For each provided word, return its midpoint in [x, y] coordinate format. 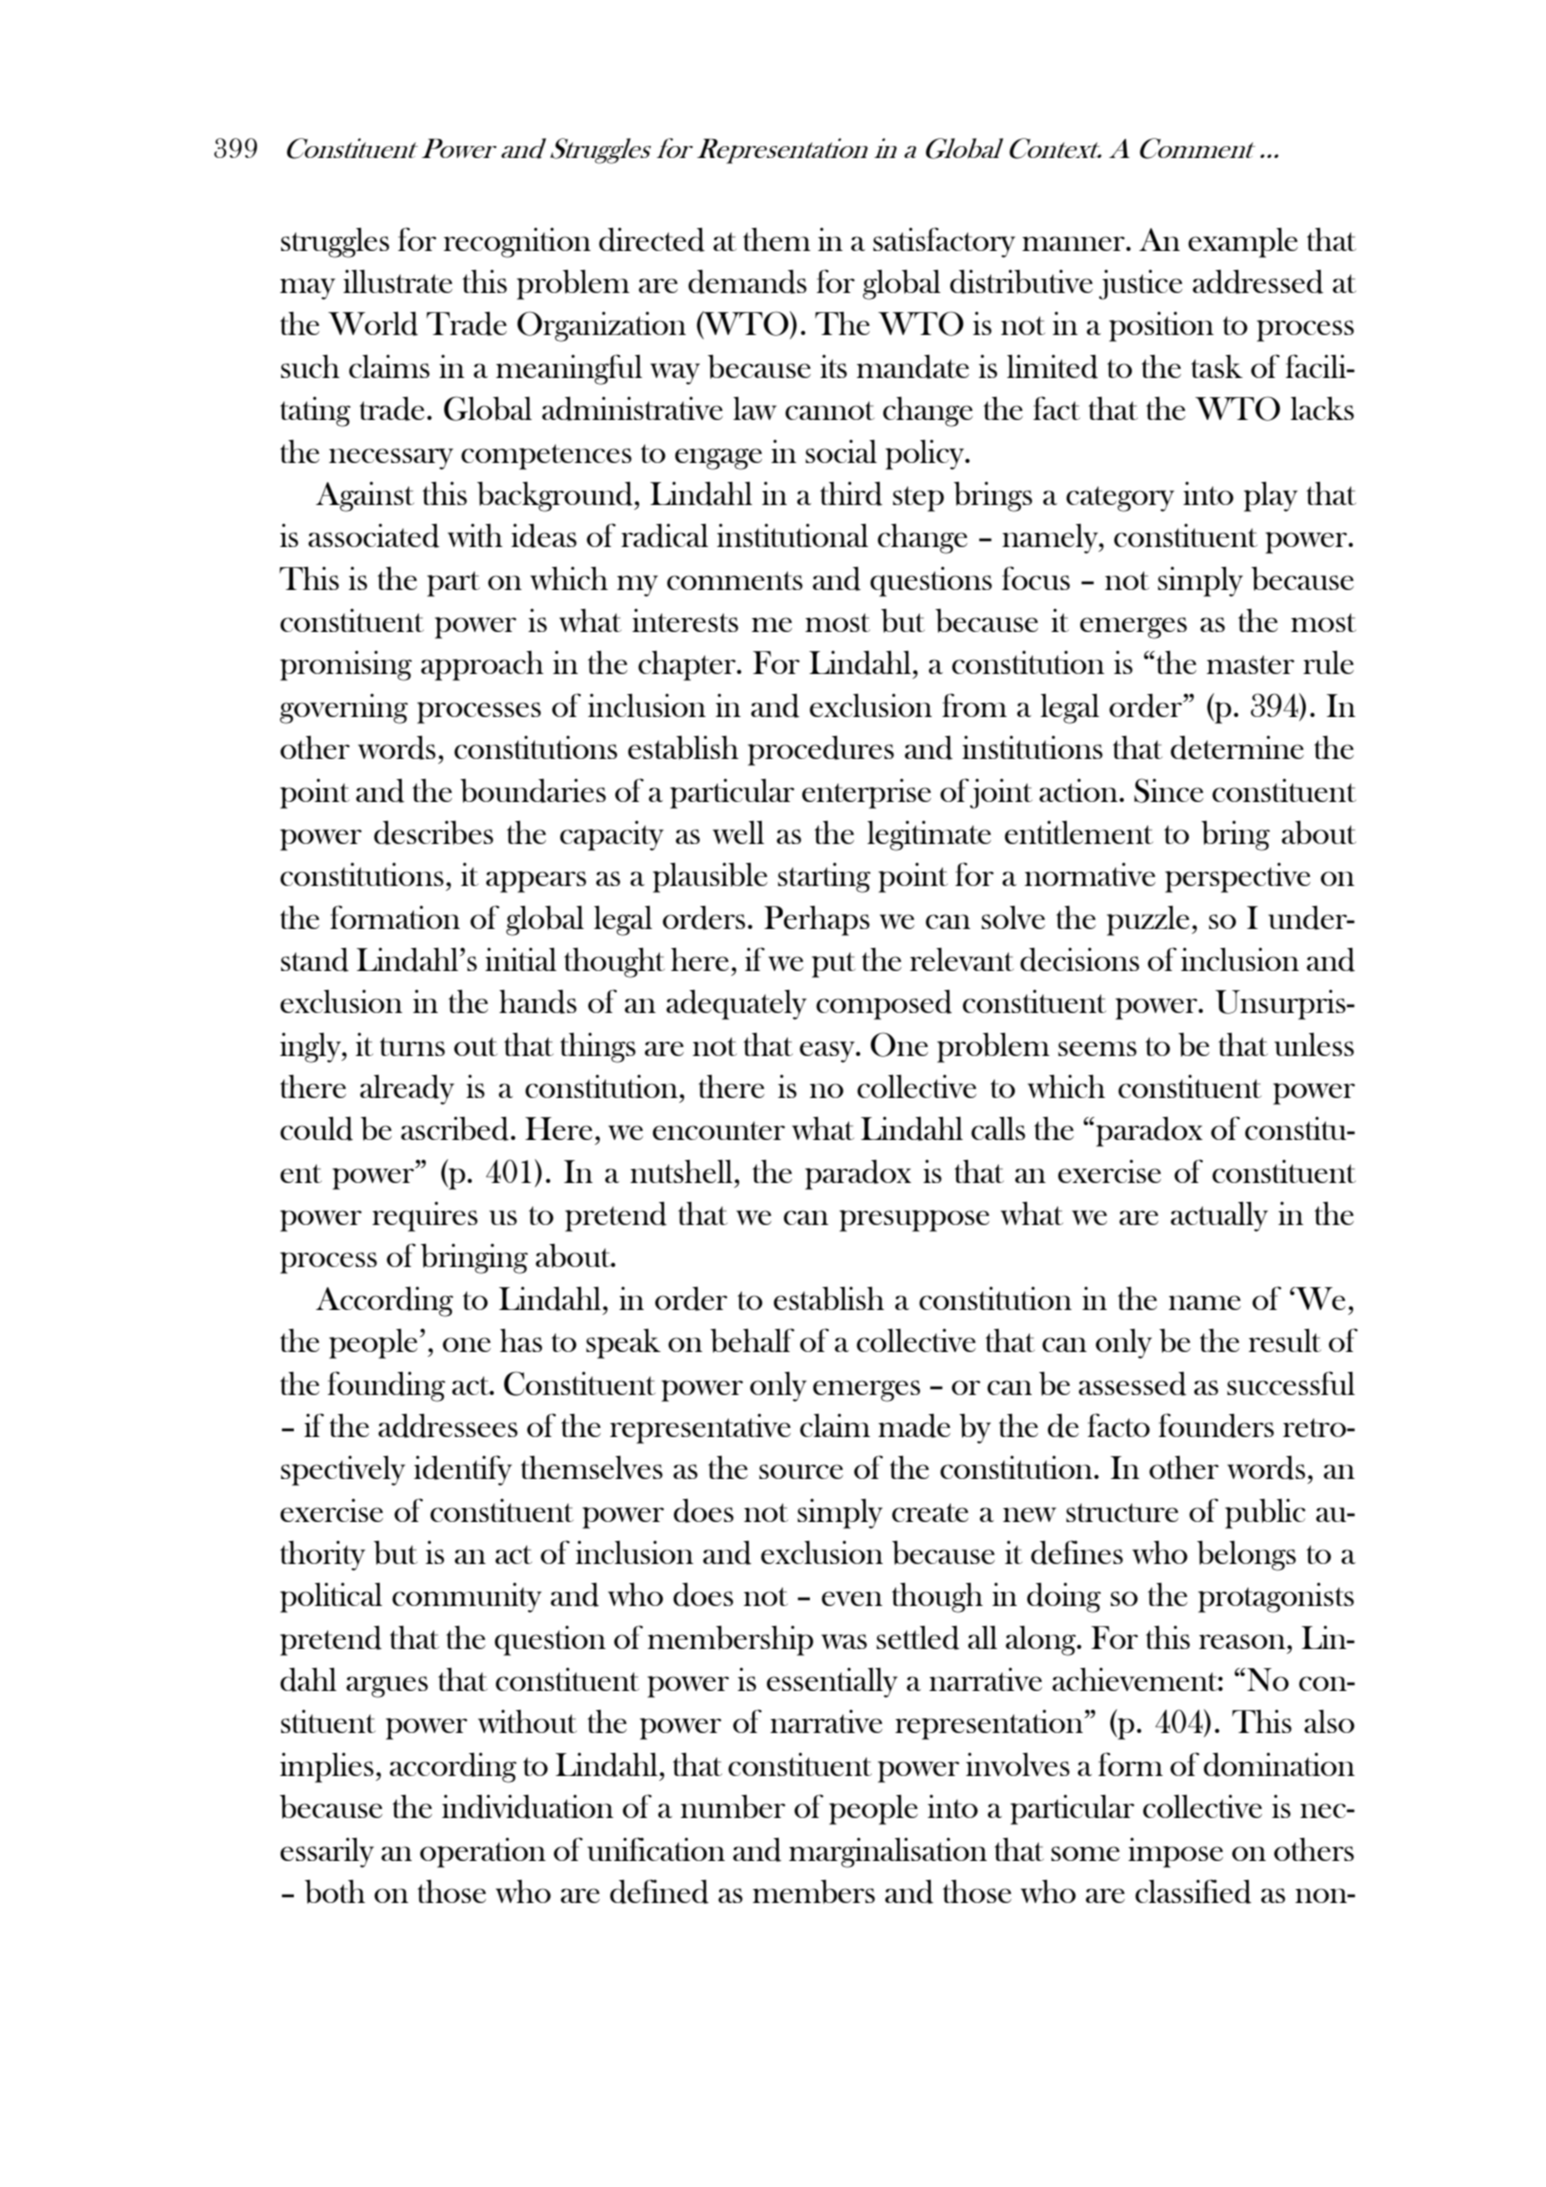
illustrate [398, 281]
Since [1169, 790]
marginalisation [888, 1853]
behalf [752, 1340]
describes [433, 833]
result [1285, 1340]
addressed [1258, 282]
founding [386, 1386]
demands [747, 282]
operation [483, 1853]
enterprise [866, 794]
